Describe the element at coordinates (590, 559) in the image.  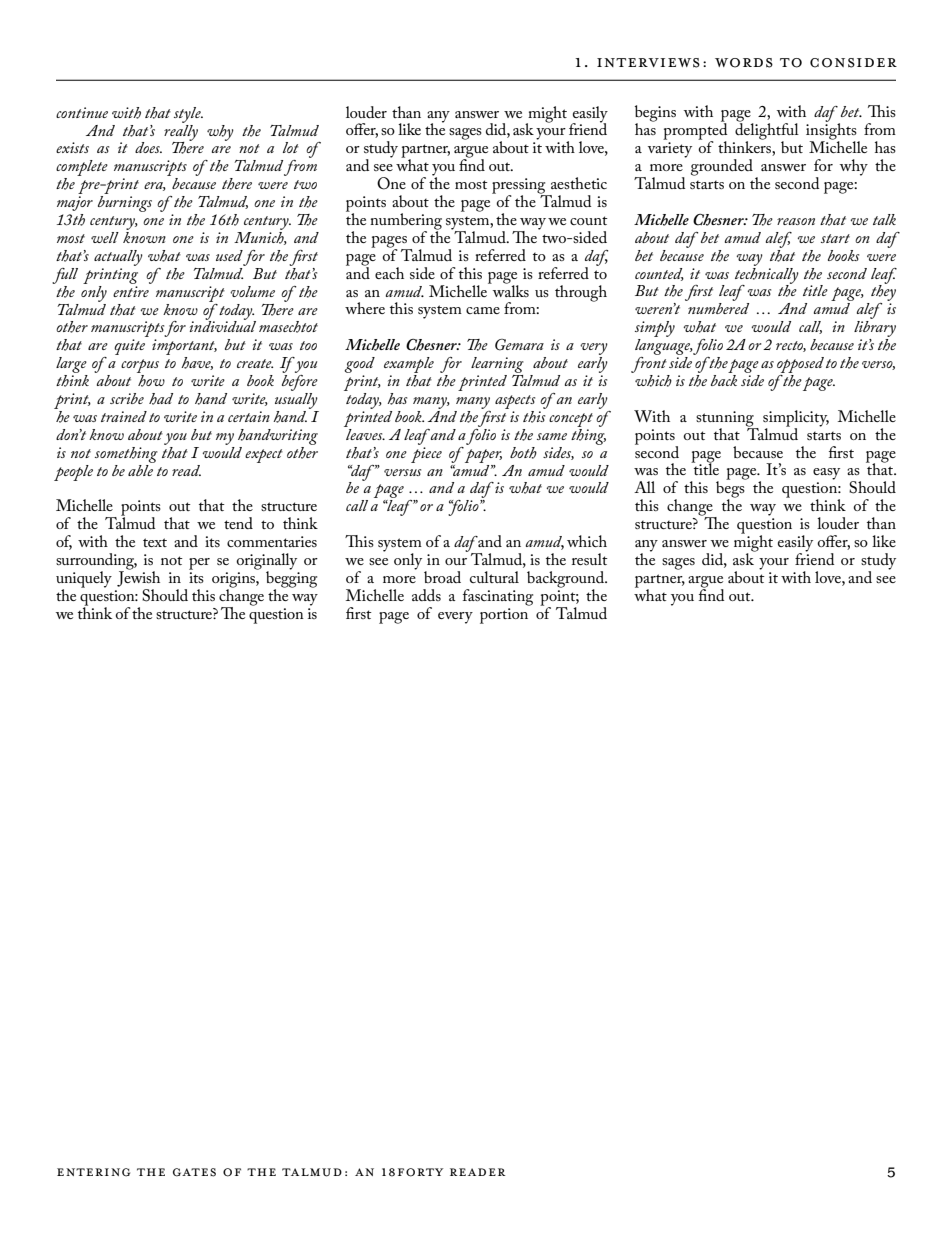
I see `result` at that location.
